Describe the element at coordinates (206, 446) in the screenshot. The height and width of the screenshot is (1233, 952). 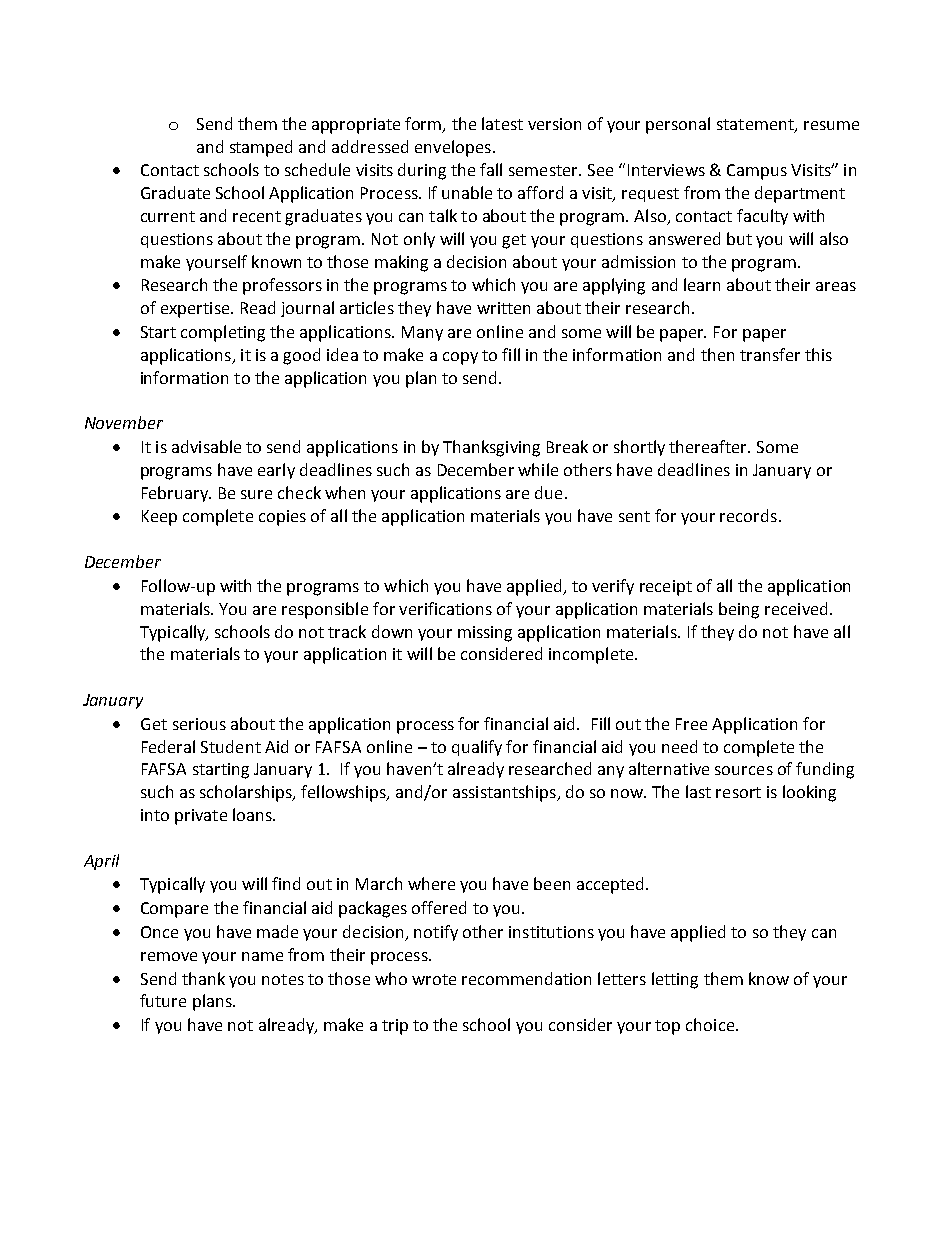
I see `advisable` at that location.
